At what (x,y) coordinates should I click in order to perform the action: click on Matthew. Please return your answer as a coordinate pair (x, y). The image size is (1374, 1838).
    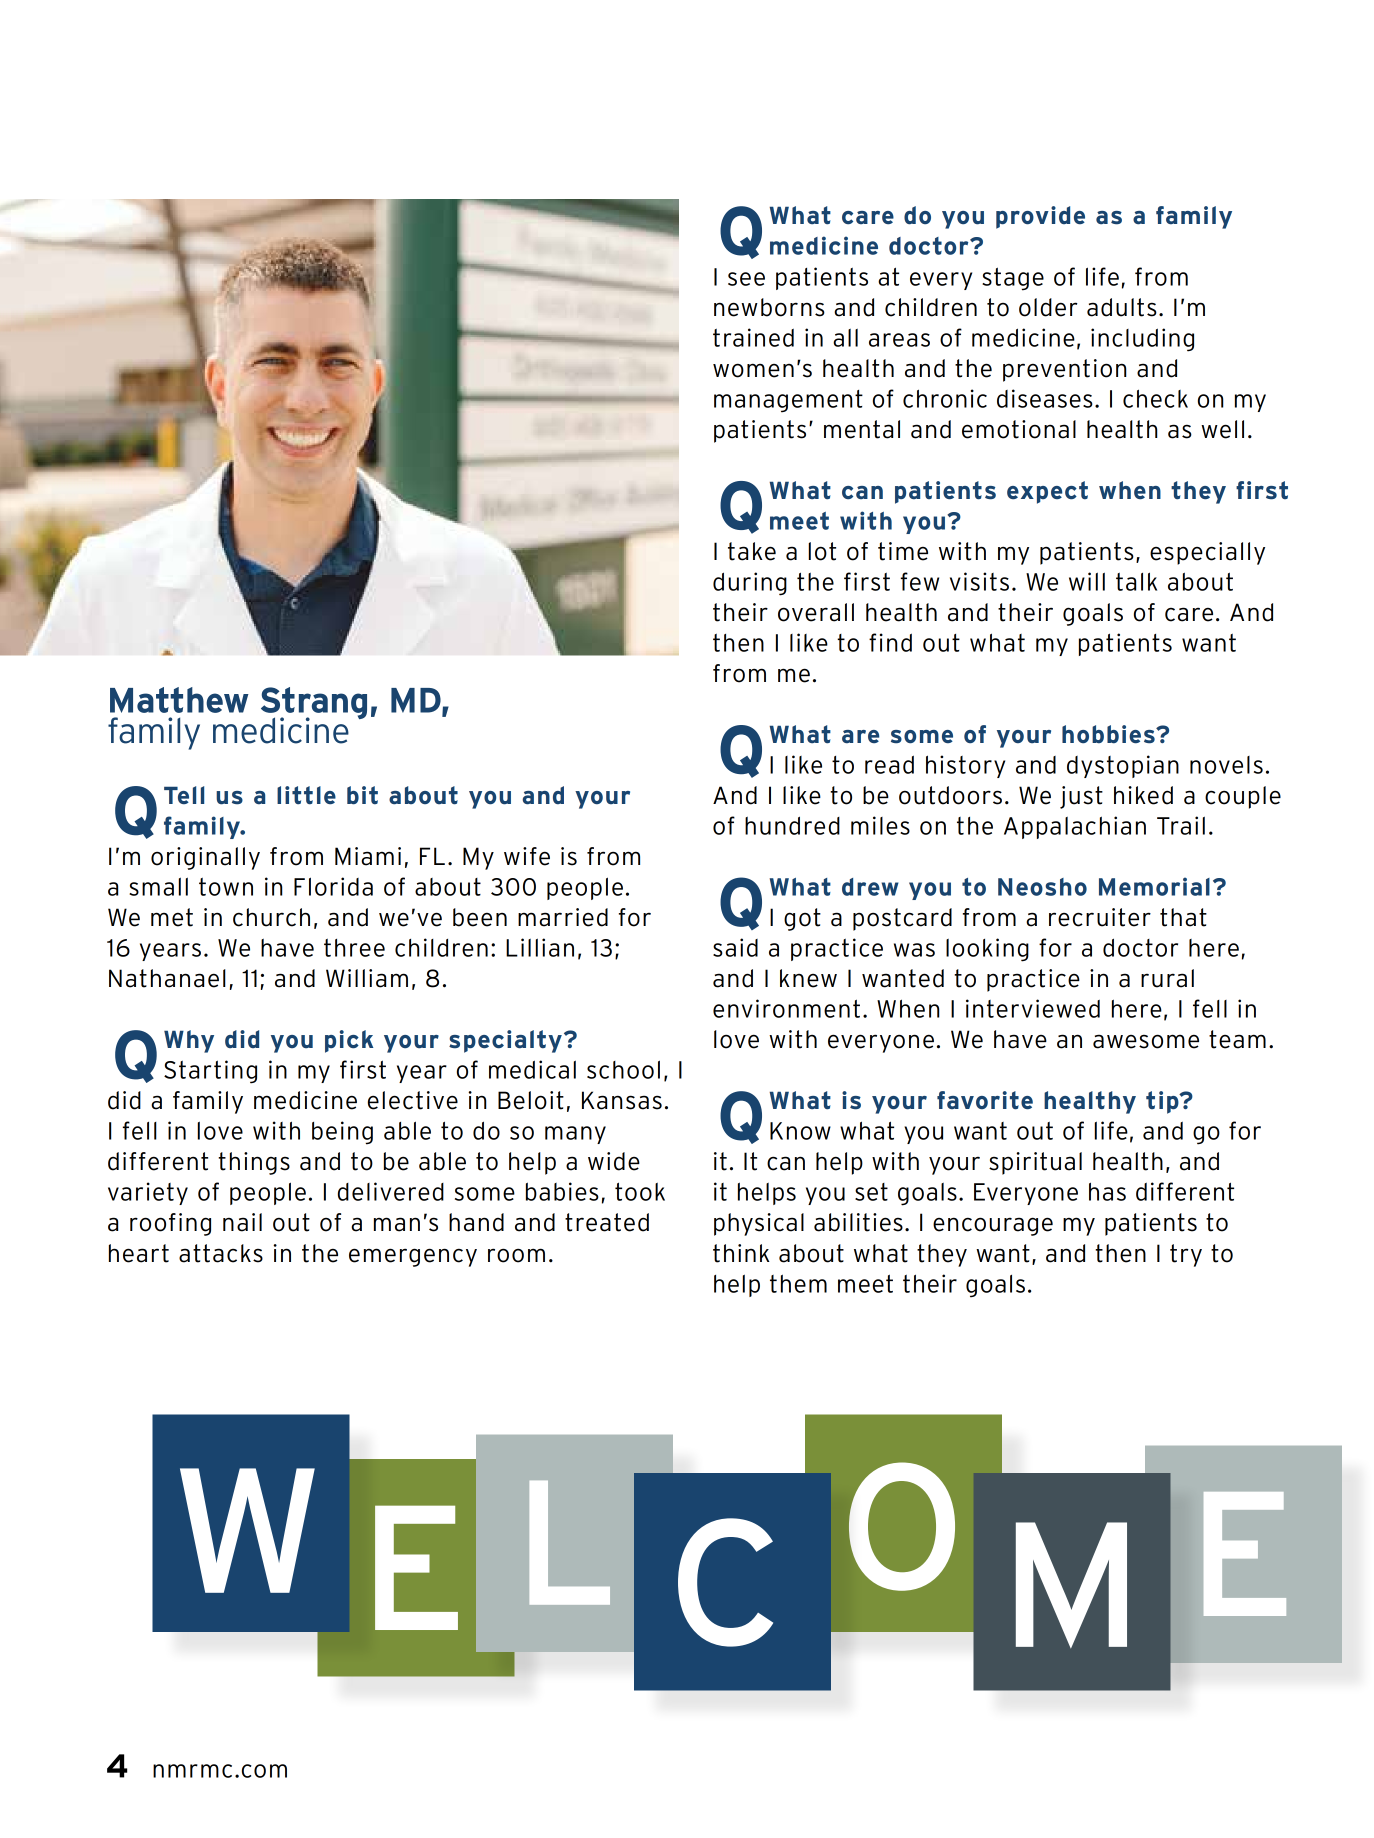
    Looking at the image, I should click on (179, 700).
